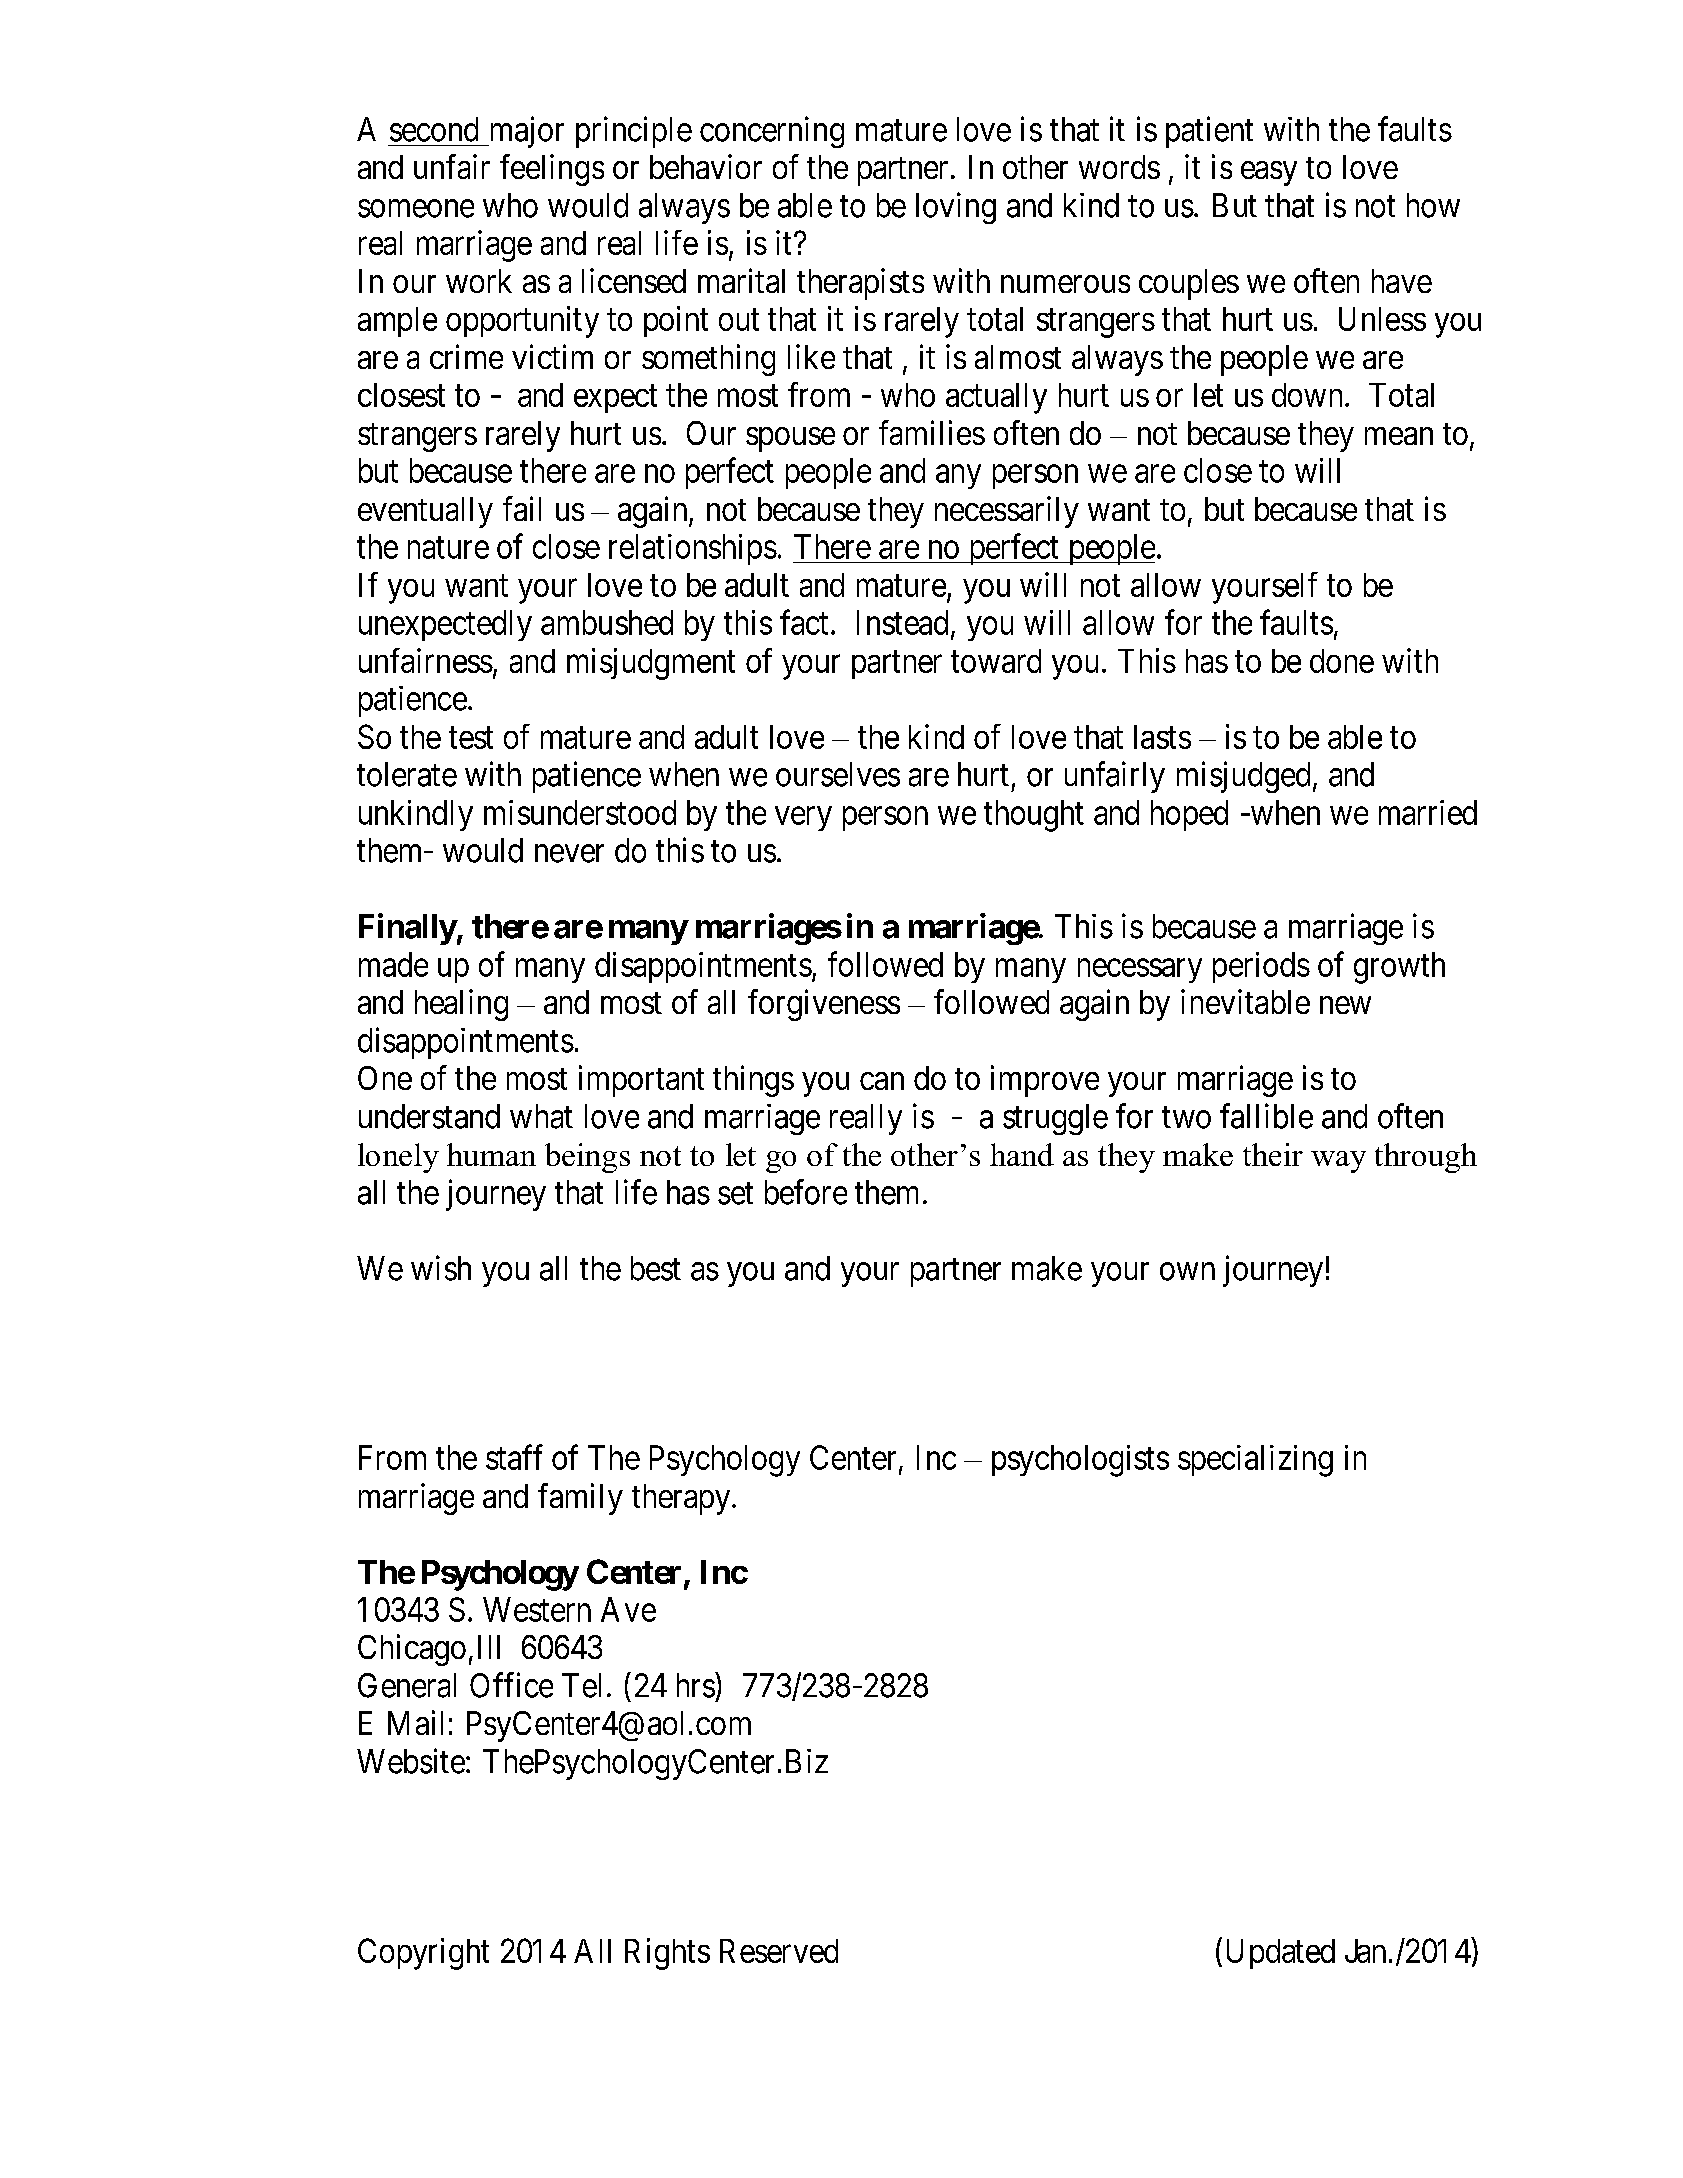 The width and height of the screenshot is (1683, 2178). I want to click on healing, so click(461, 1005).
